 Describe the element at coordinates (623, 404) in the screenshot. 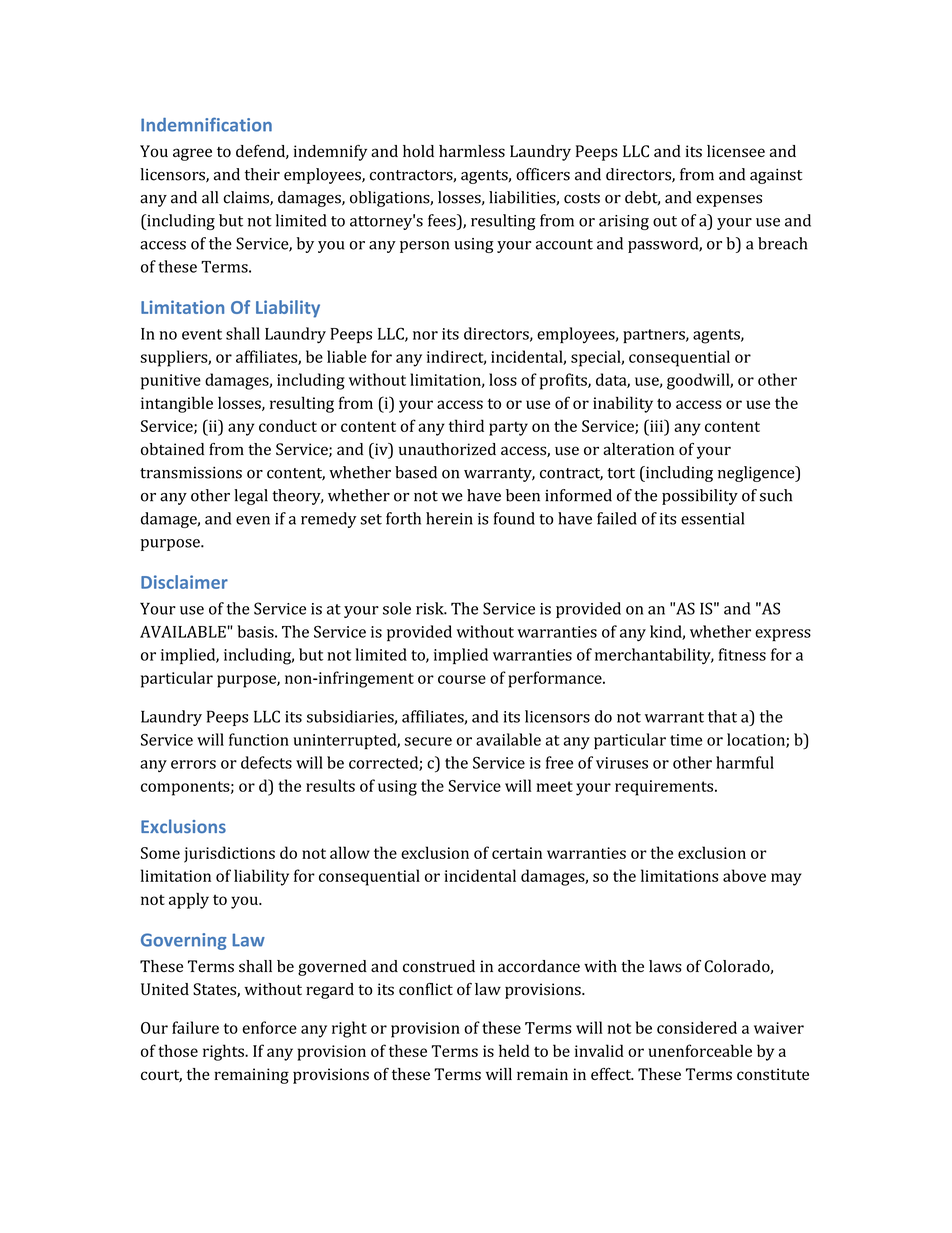

I see `inability` at that location.
